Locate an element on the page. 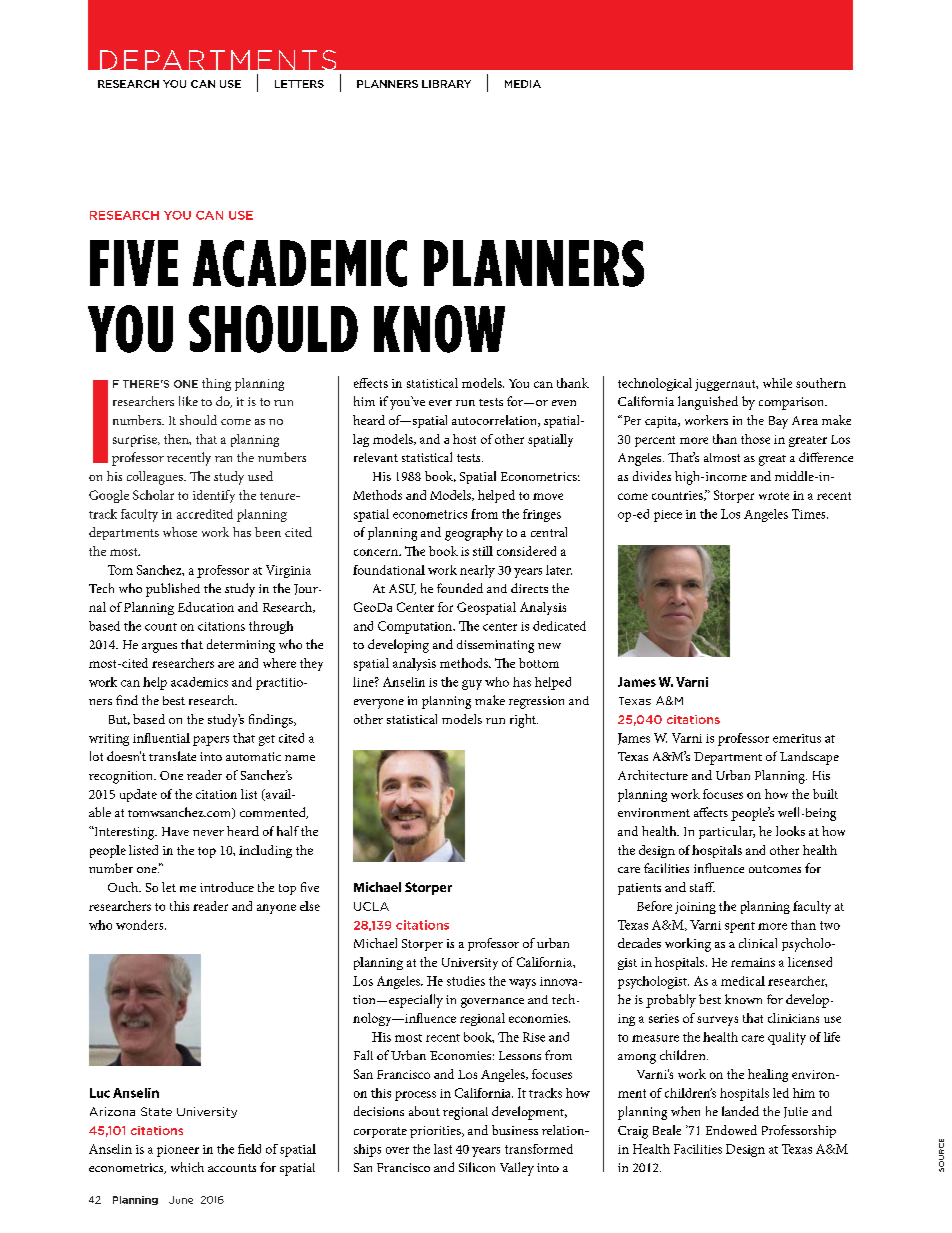  staff is located at coordinates (702, 887).
